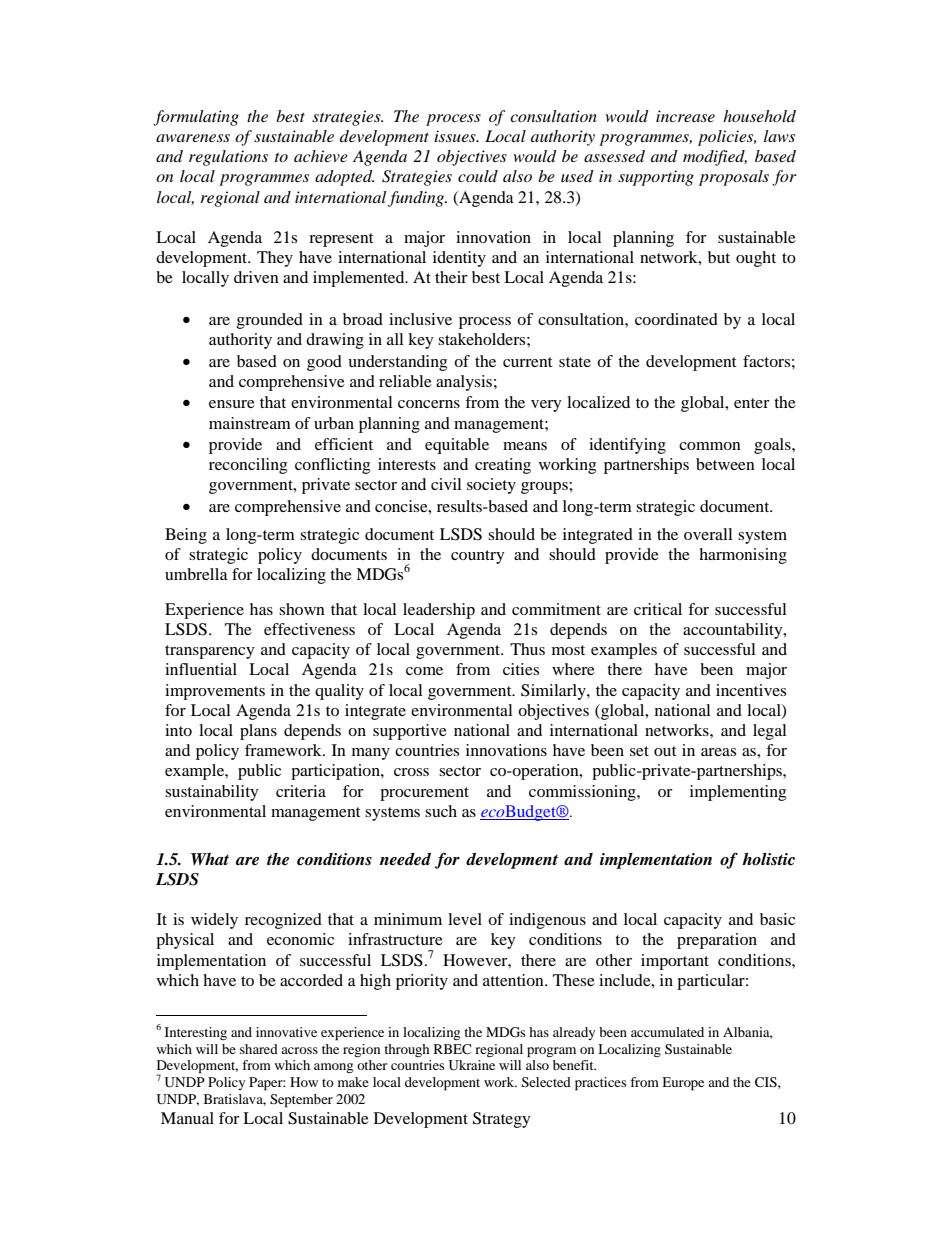 This screenshot has height=1233, width=952. I want to click on modified, so click(715, 158).
